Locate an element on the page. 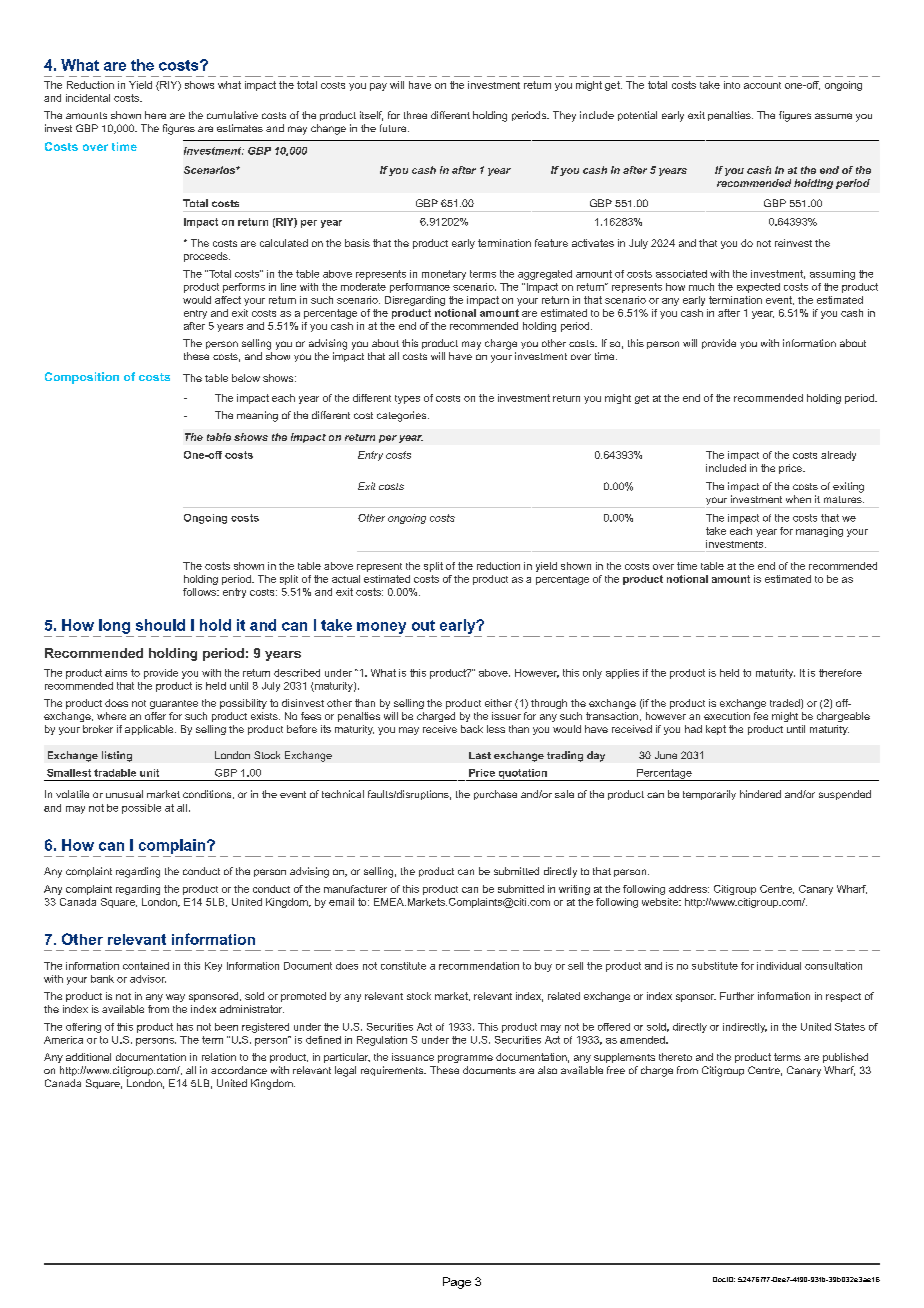 This document has width=924, height=1308. purchase is located at coordinates (495, 795).
